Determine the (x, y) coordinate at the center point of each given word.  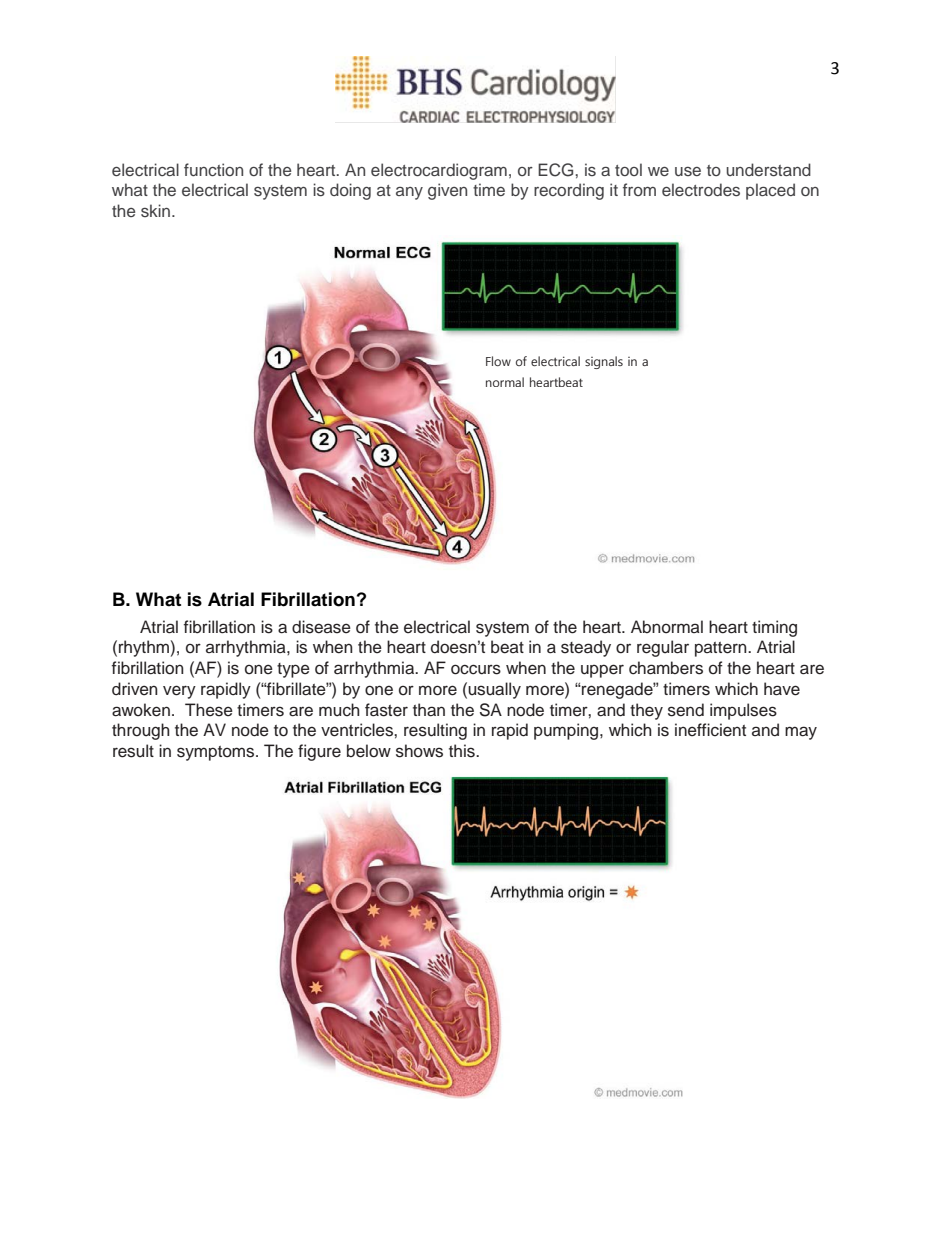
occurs (476, 669)
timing (774, 628)
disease (321, 627)
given (447, 191)
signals (604, 362)
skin (157, 210)
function (213, 169)
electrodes (701, 189)
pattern (722, 649)
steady (586, 648)
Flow (498, 361)
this (463, 751)
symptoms (217, 753)
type (293, 670)
